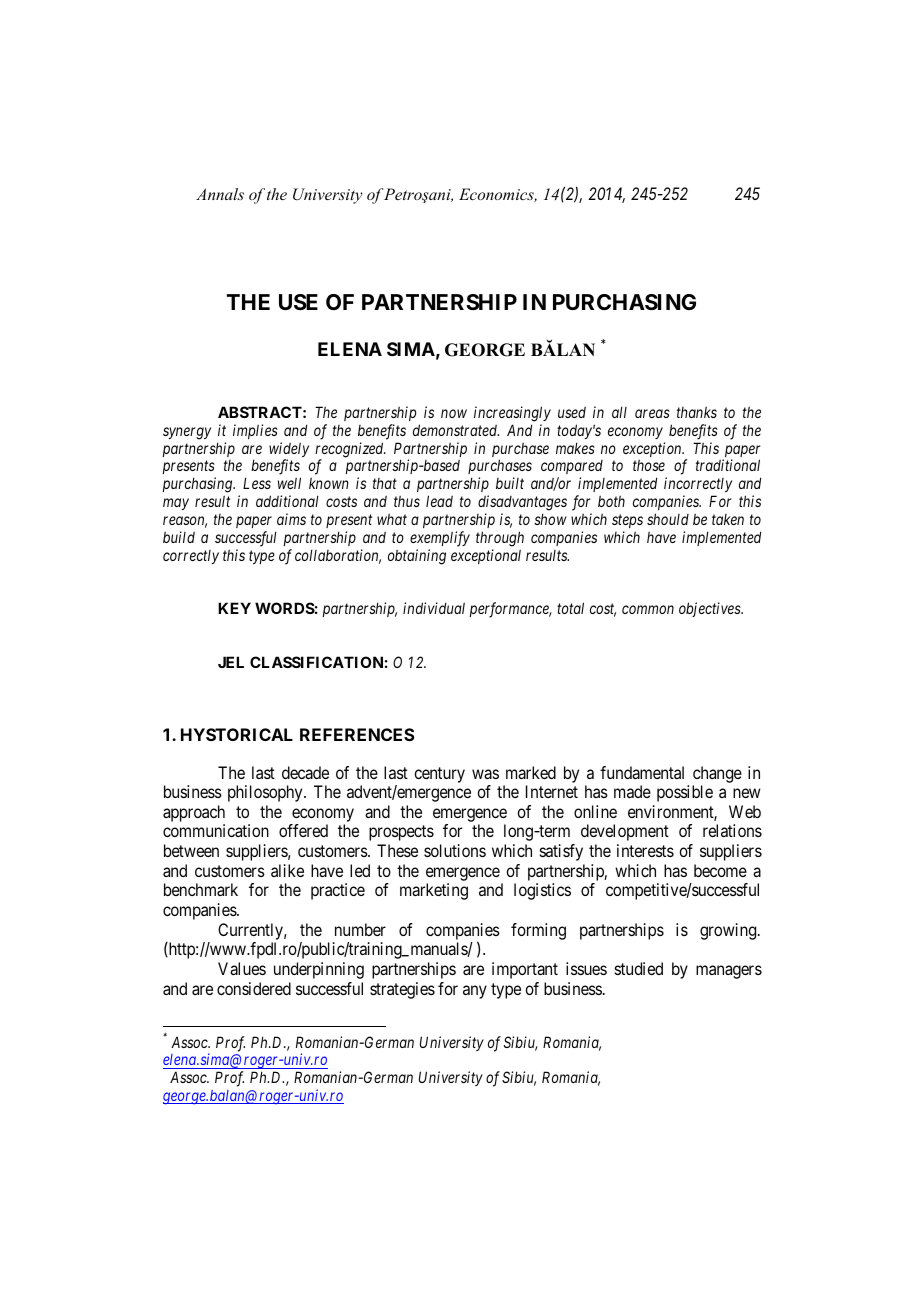  Describe the element at coordinates (475, 992) in the screenshot. I see `any` at that location.
